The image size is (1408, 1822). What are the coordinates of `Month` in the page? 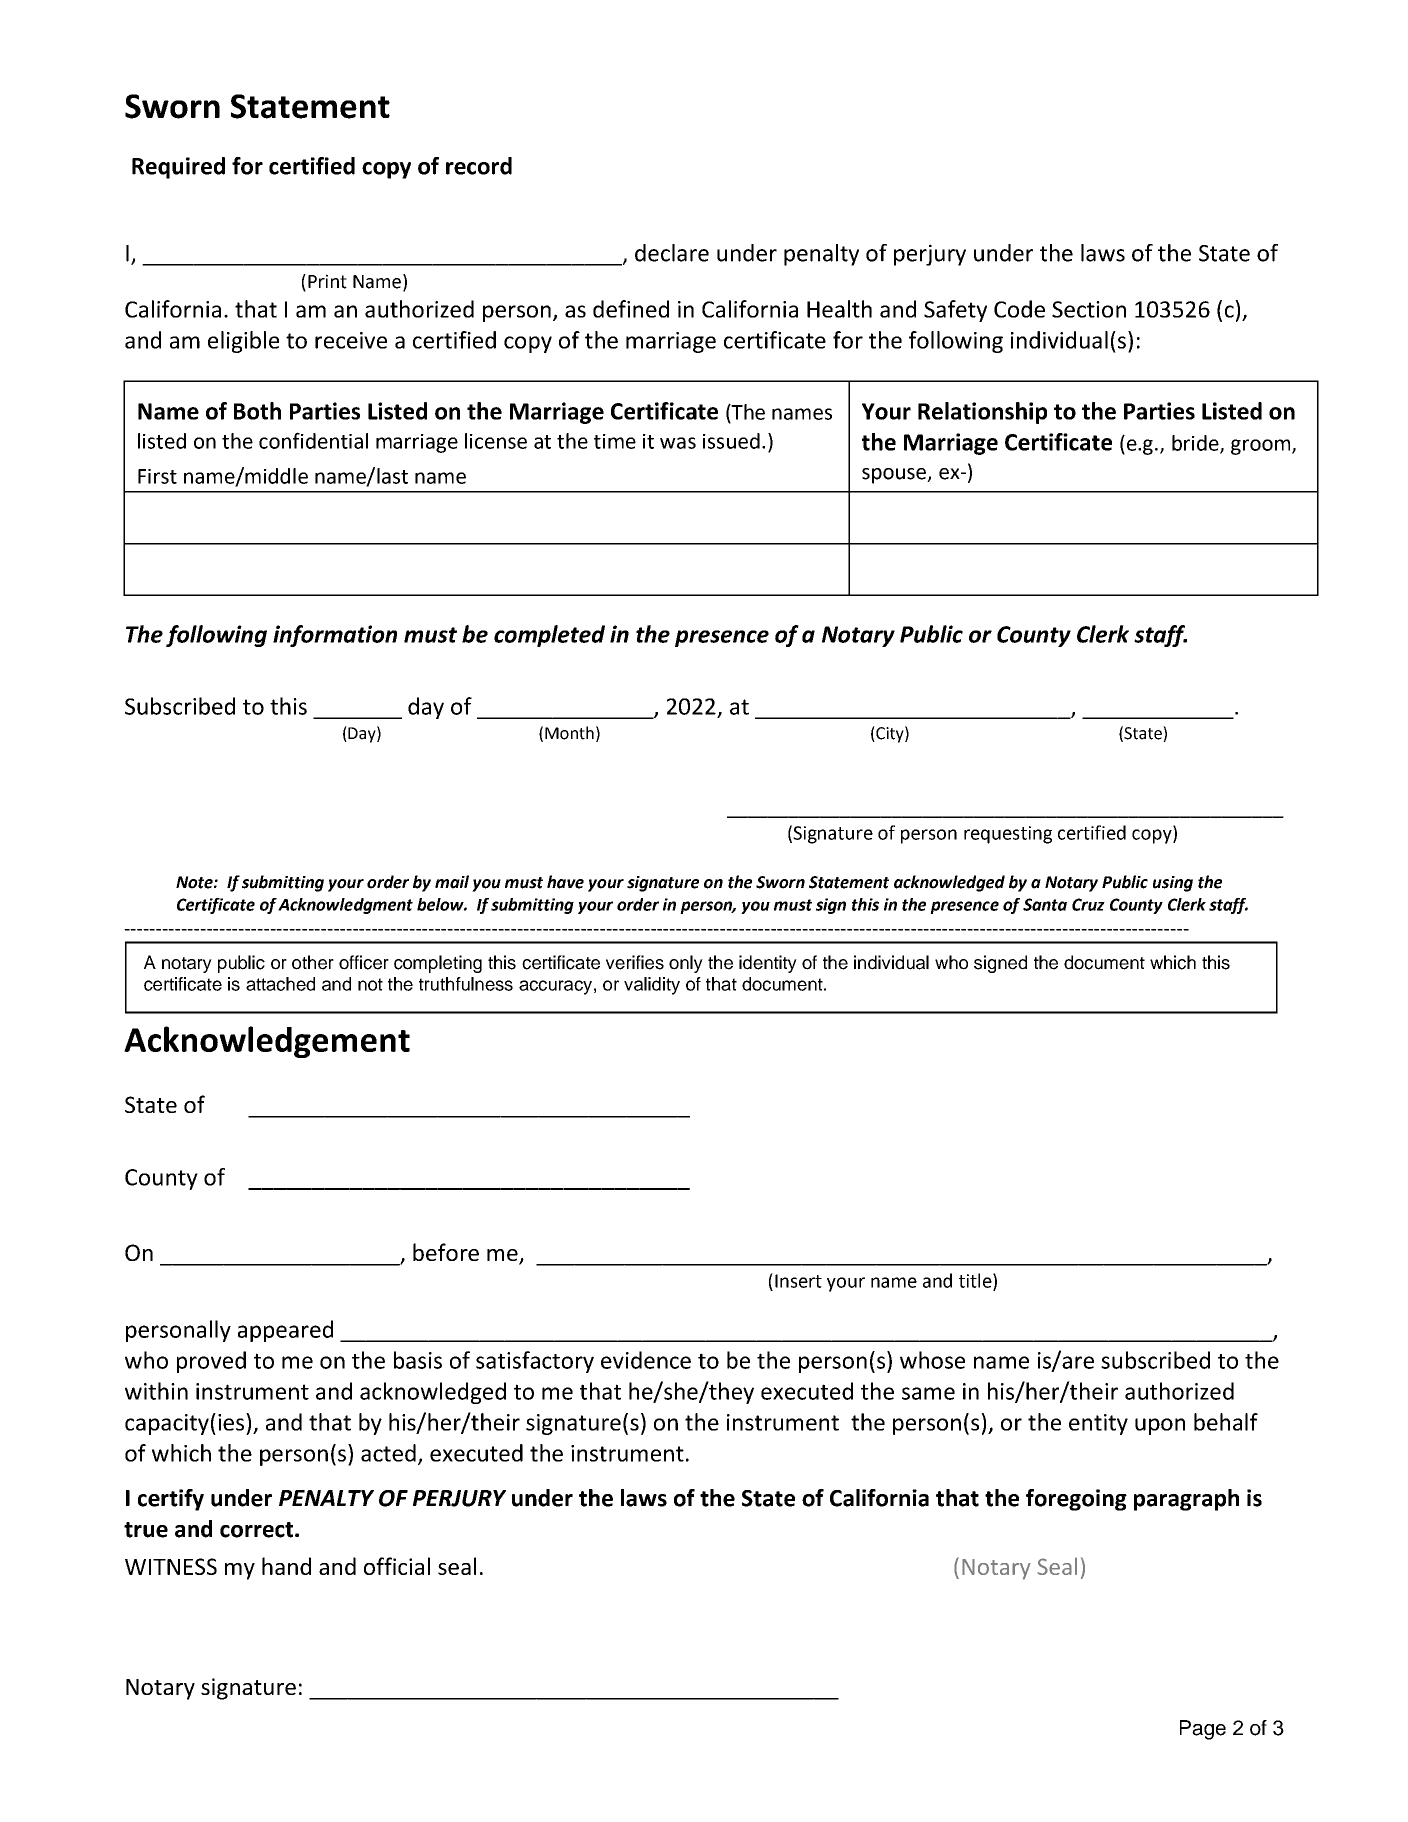 It's located at (569, 733).
